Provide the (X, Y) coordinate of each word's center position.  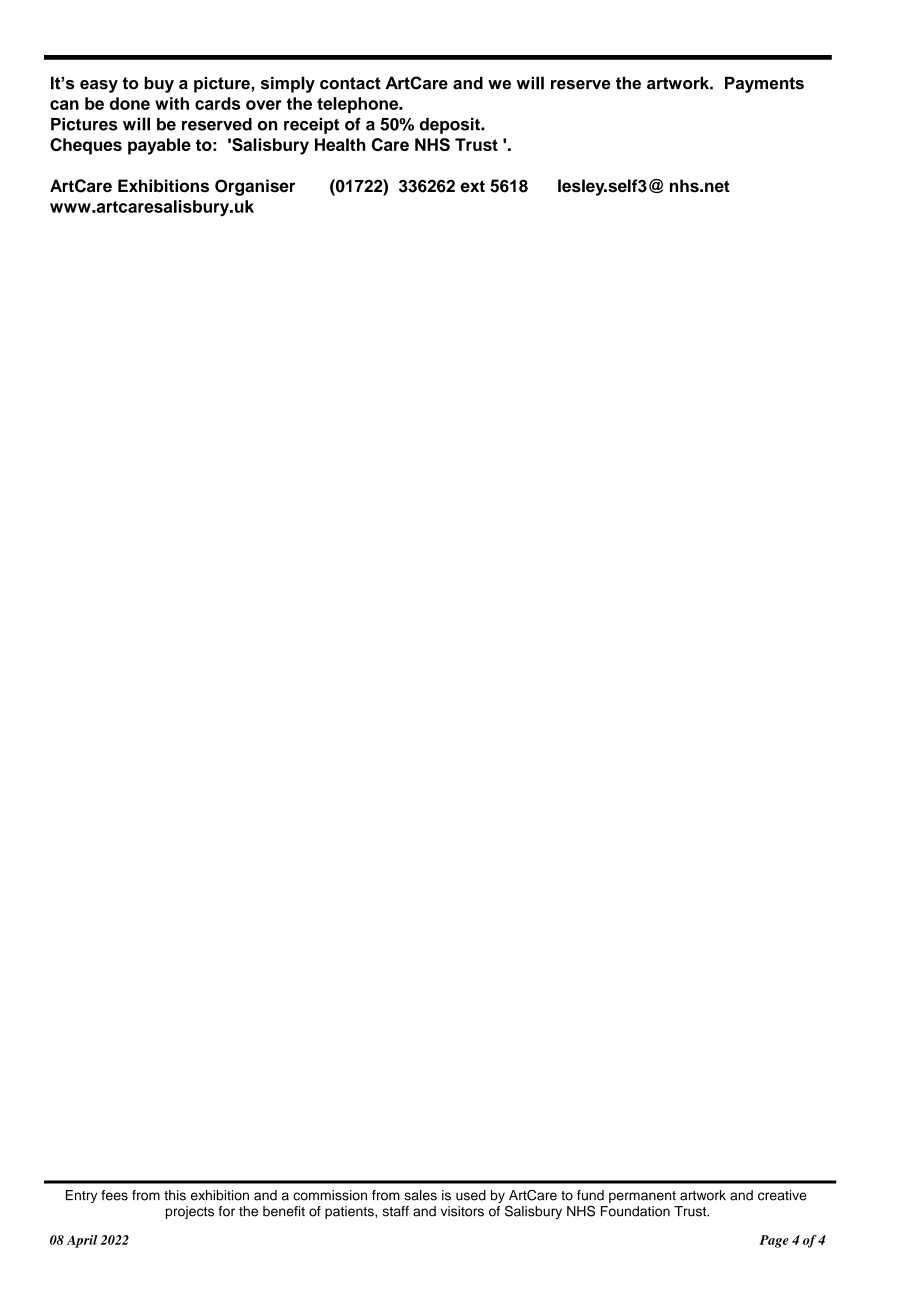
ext (472, 186)
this (175, 1195)
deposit (451, 125)
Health (340, 144)
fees (114, 1195)
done (130, 103)
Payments (764, 84)
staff (396, 1211)
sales (420, 1195)
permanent (642, 1197)
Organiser (255, 187)
